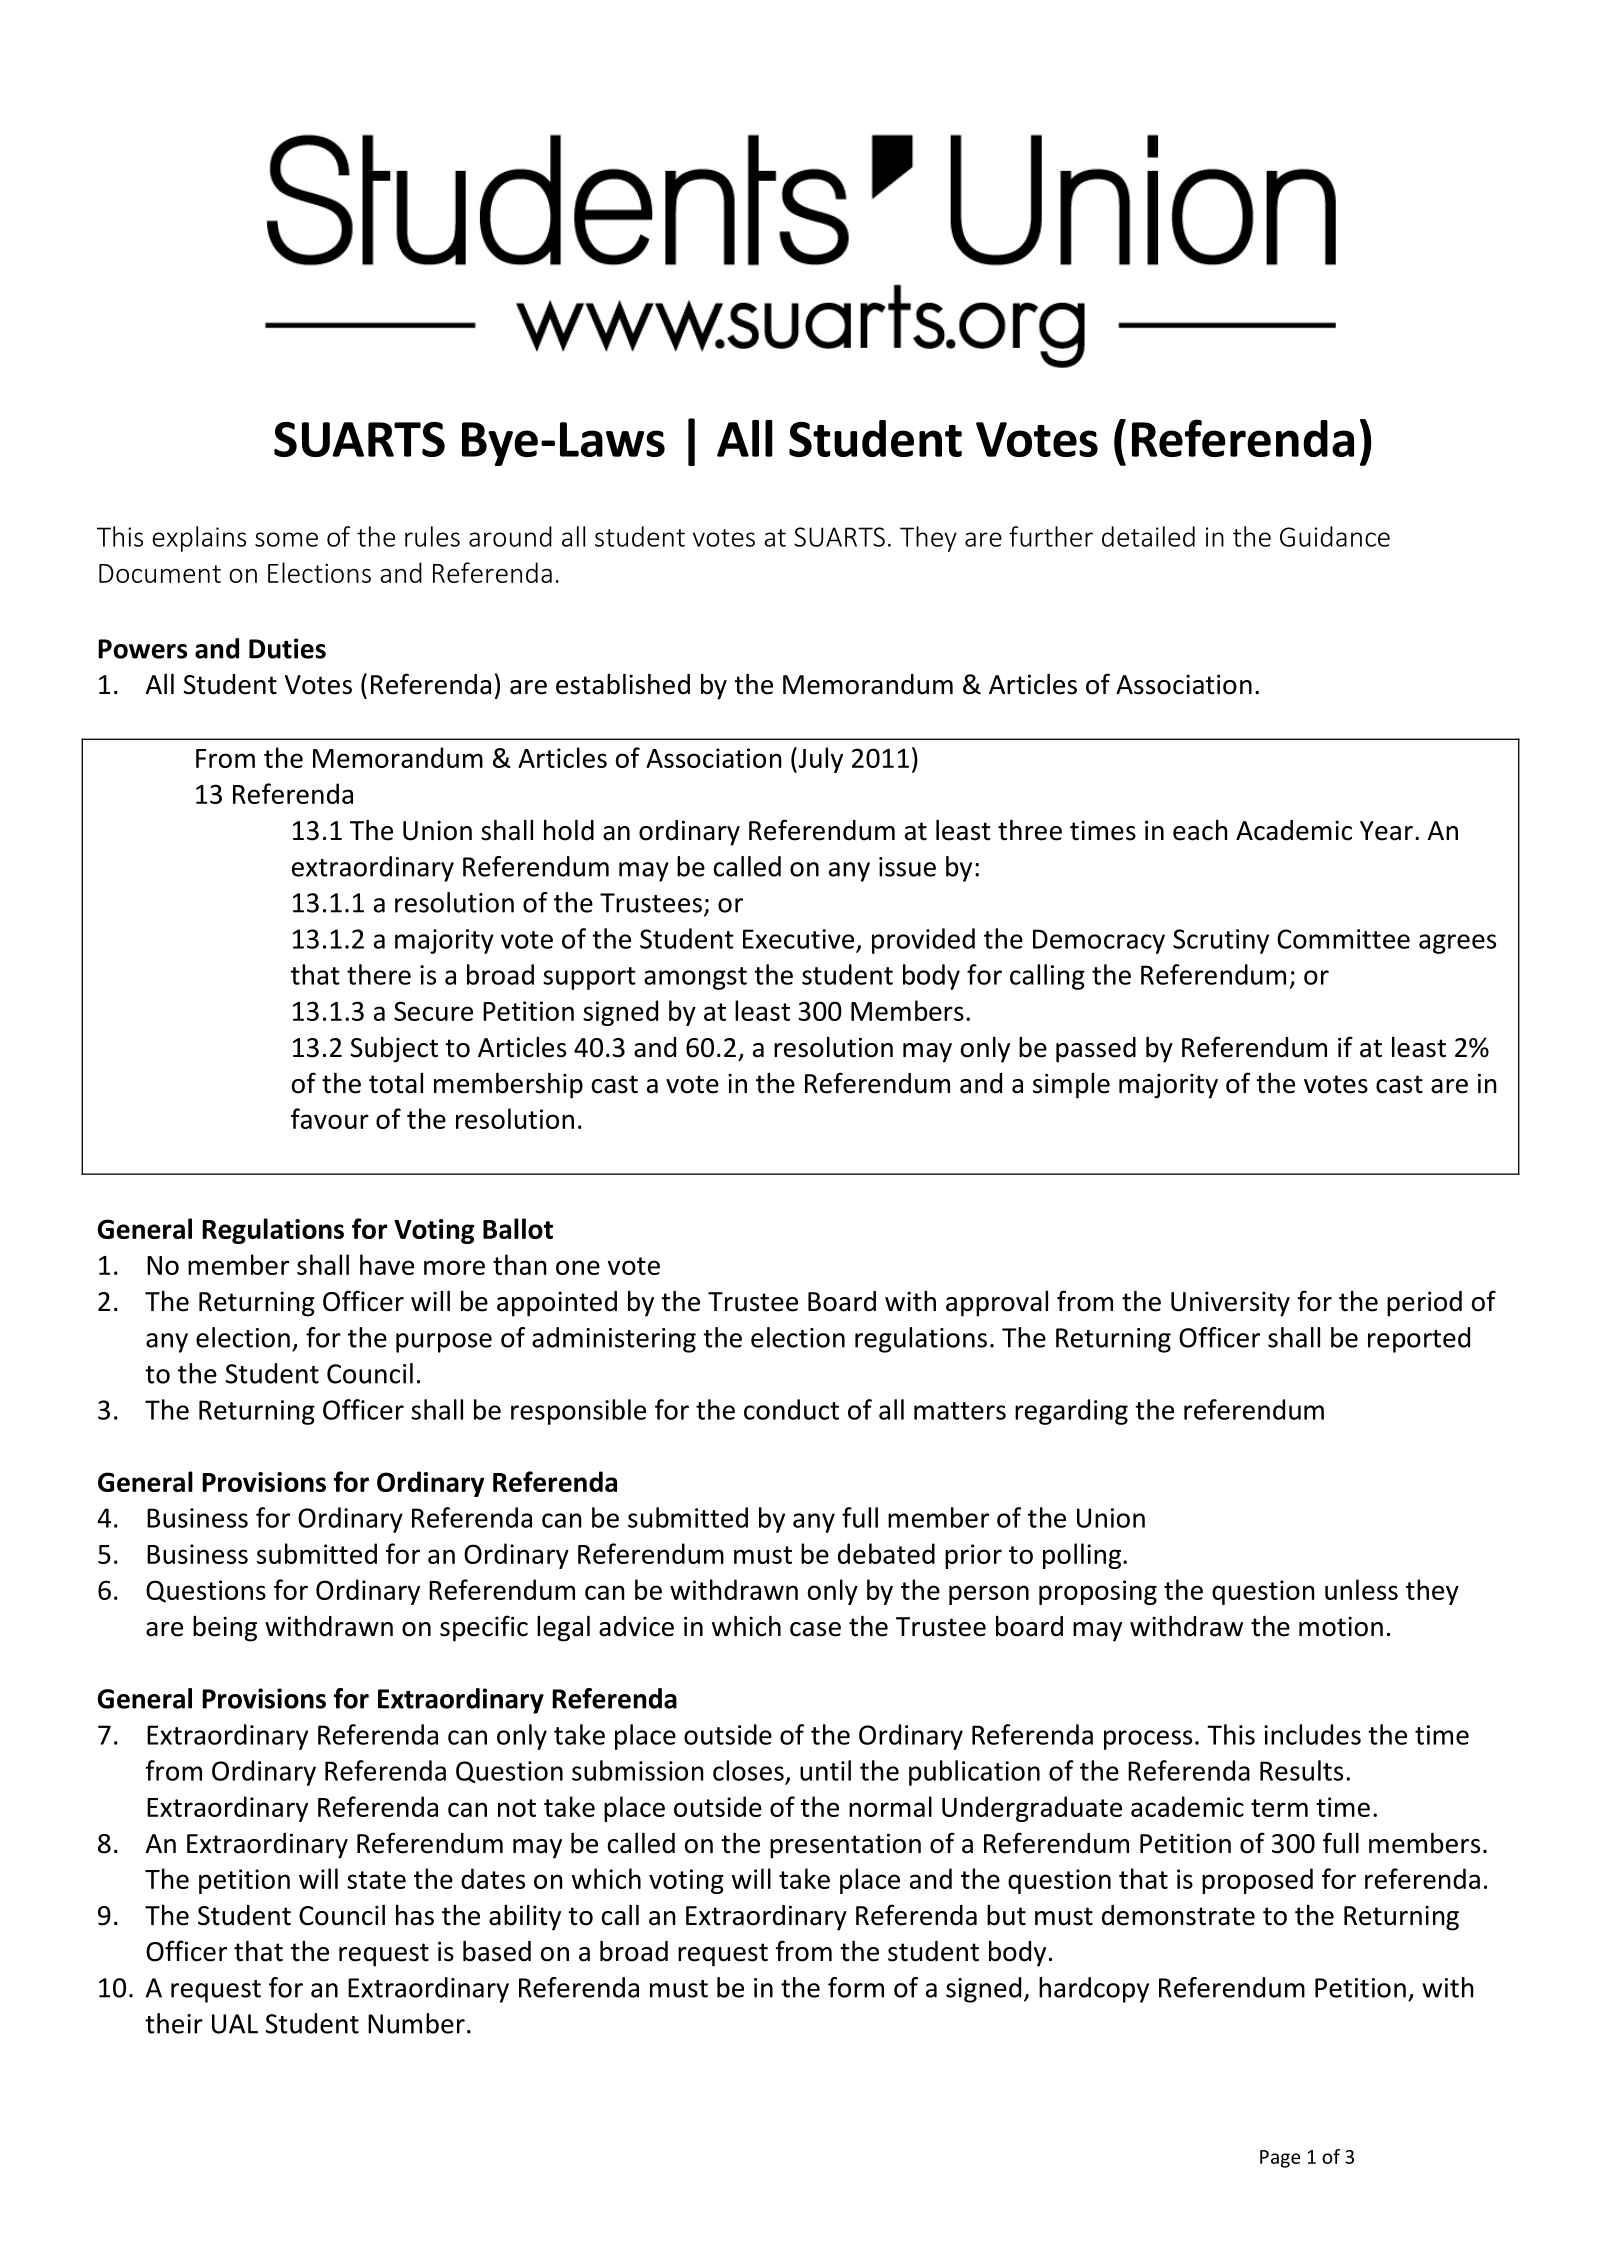  Describe the element at coordinates (1335, 536) in the image. I see `Guidance` at that location.
